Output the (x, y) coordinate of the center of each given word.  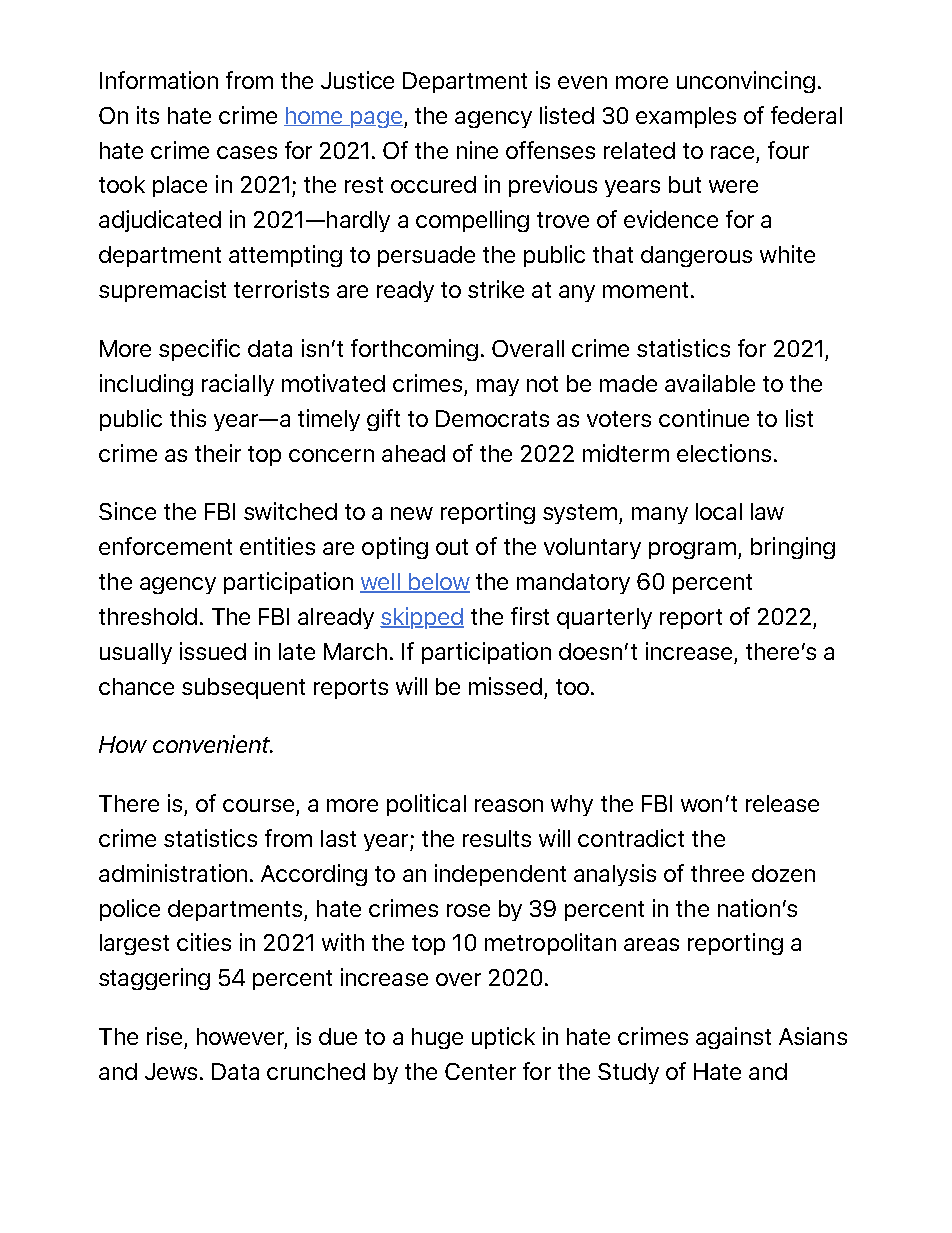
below (438, 583)
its (148, 115)
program (692, 550)
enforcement (165, 546)
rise (164, 1036)
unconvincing (746, 82)
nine (477, 150)
